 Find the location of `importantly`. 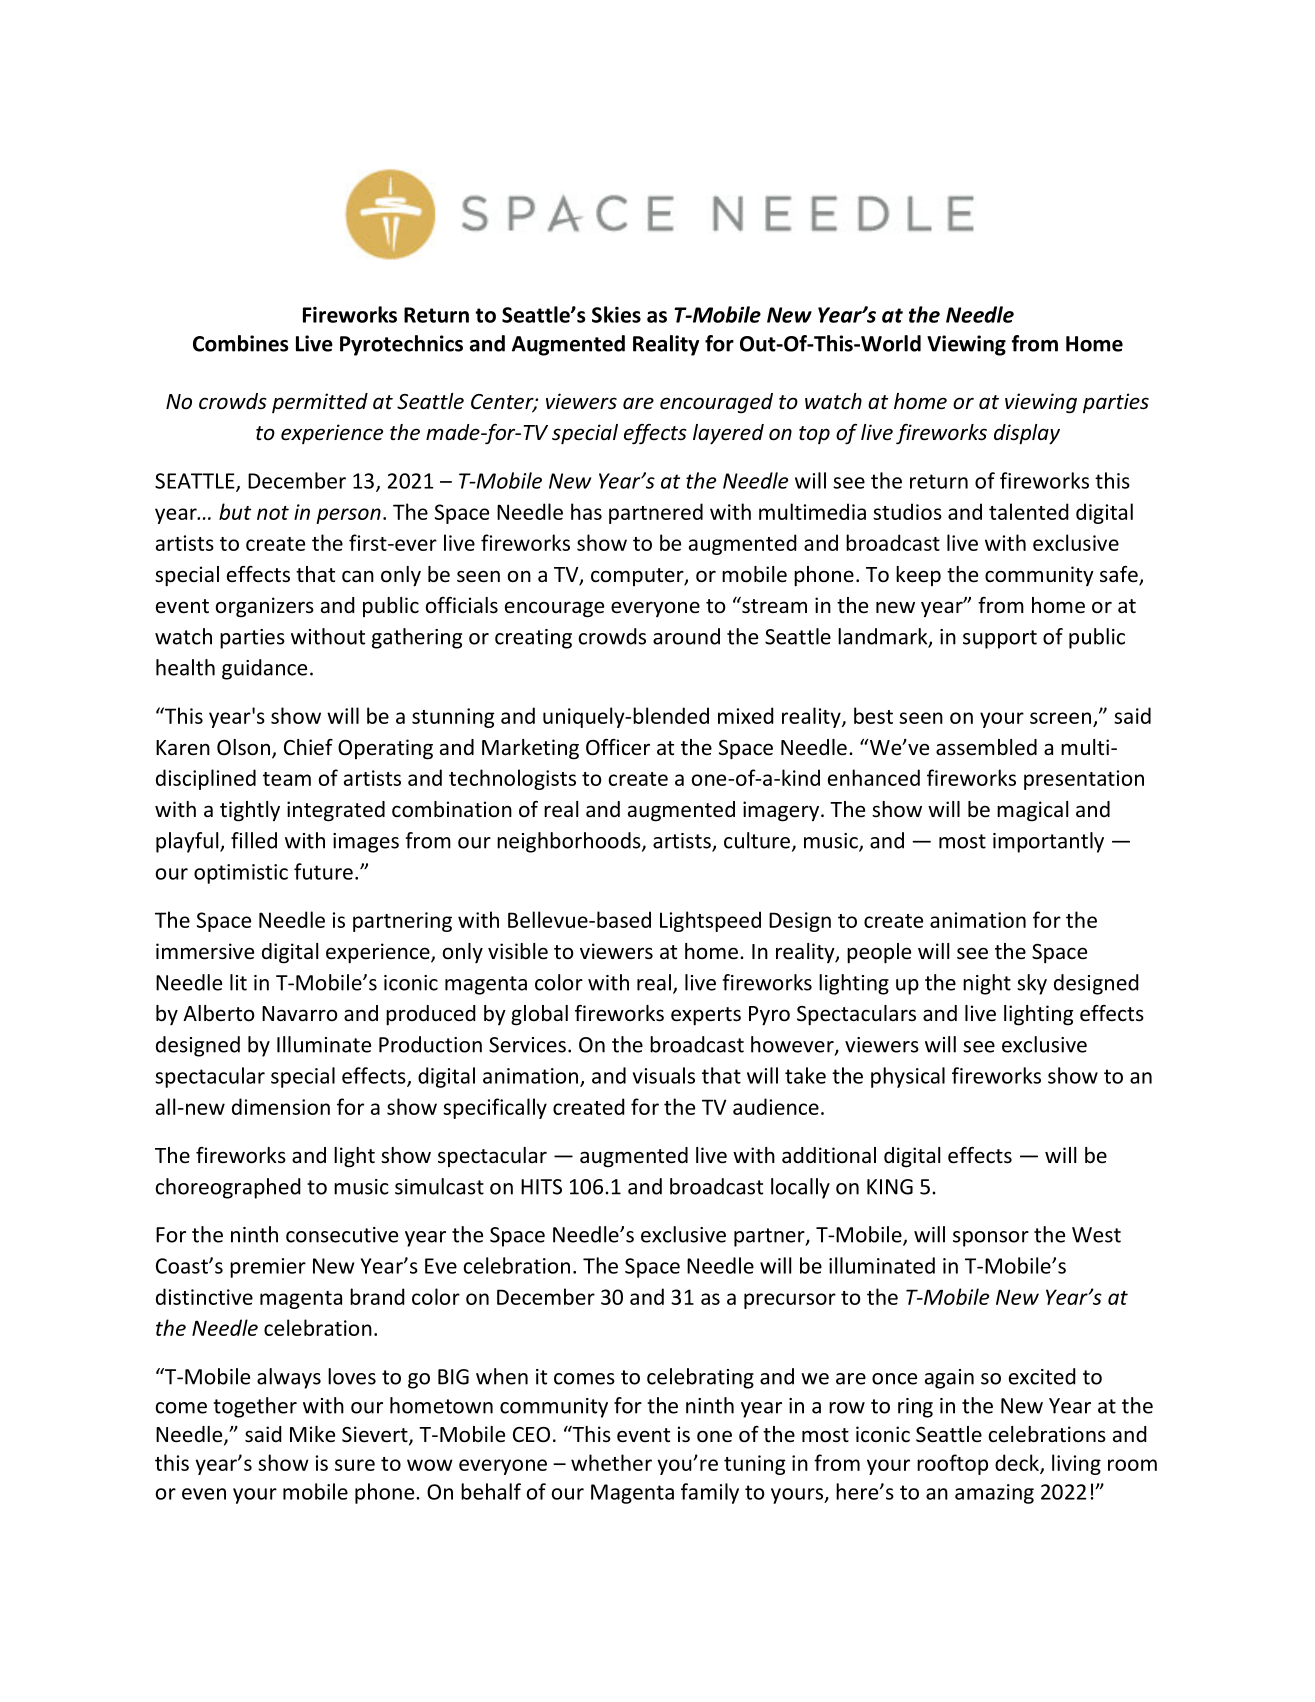

importantly is located at coordinates (1048, 842).
